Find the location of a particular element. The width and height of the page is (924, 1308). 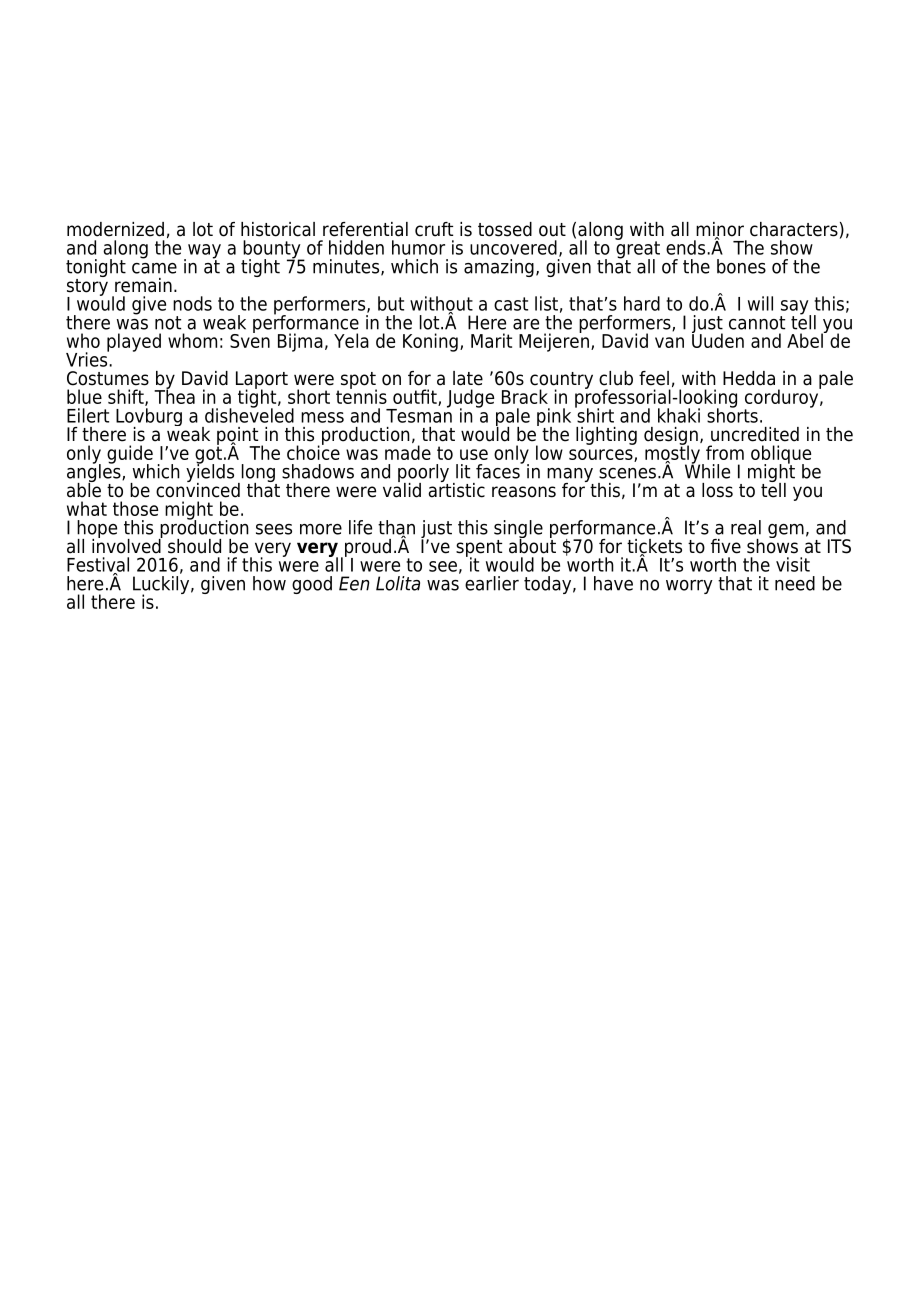

humor is located at coordinates (418, 247).
